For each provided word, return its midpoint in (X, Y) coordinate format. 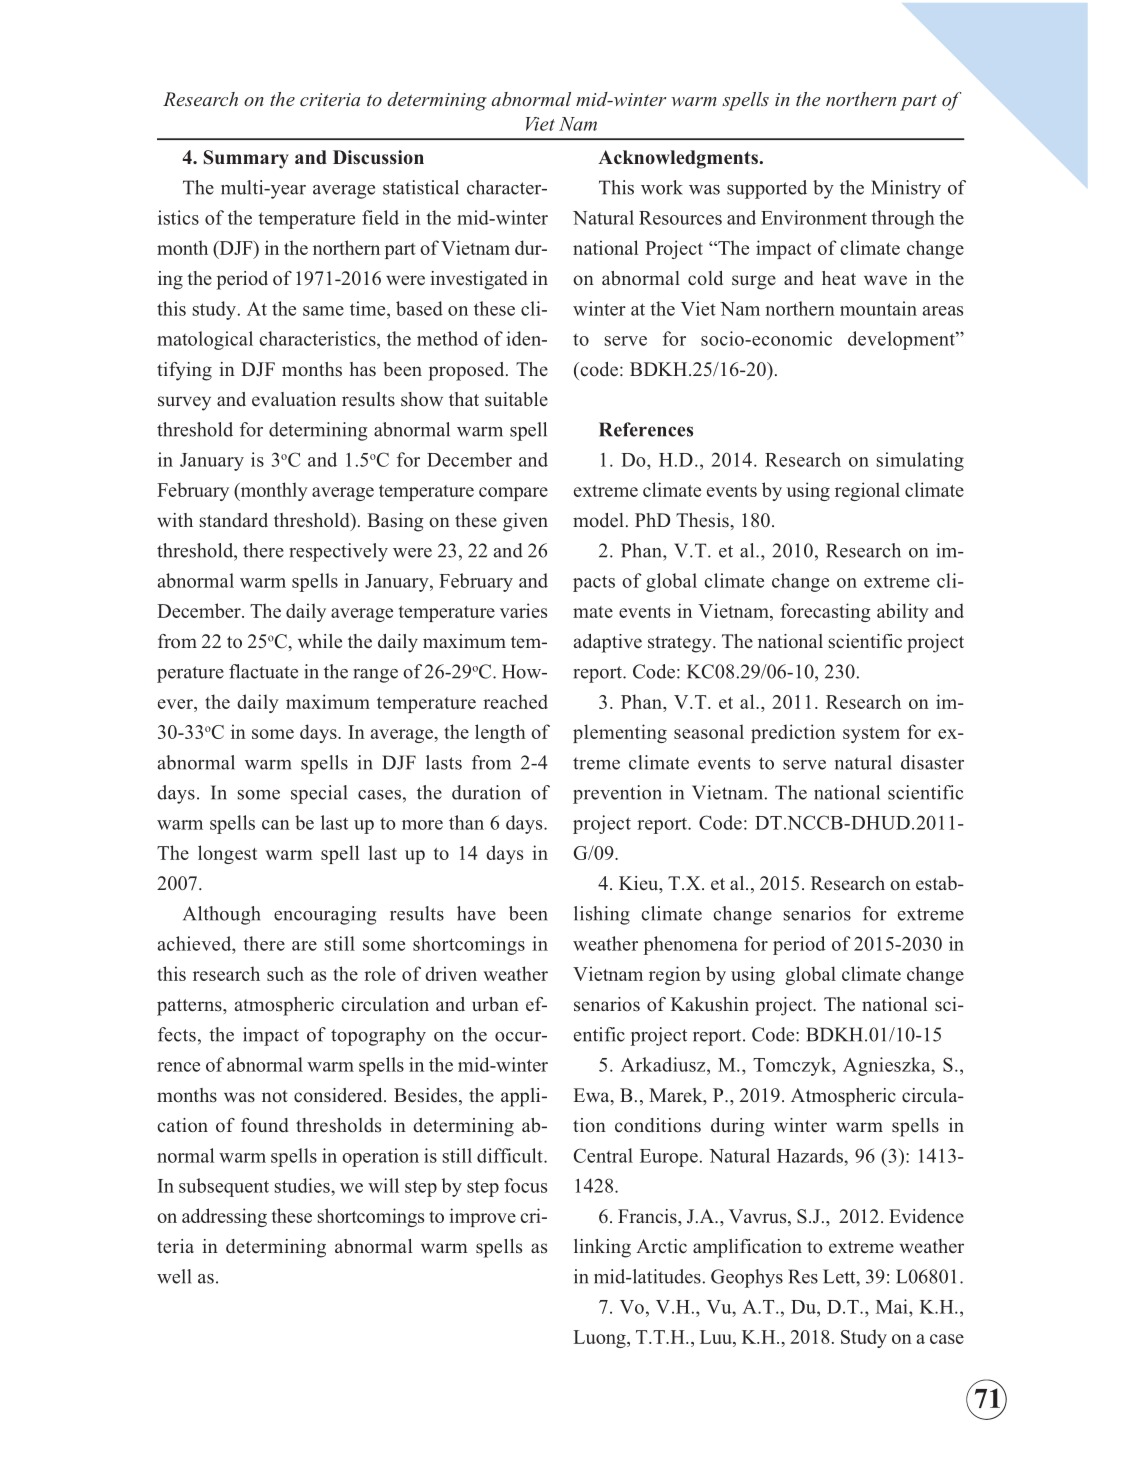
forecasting (826, 612)
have (476, 913)
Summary (246, 159)
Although (221, 915)
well (174, 1276)
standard (234, 520)
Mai (893, 1306)
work (662, 187)
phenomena (690, 945)
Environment (814, 217)
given (525, 522)
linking (602, 1248)
